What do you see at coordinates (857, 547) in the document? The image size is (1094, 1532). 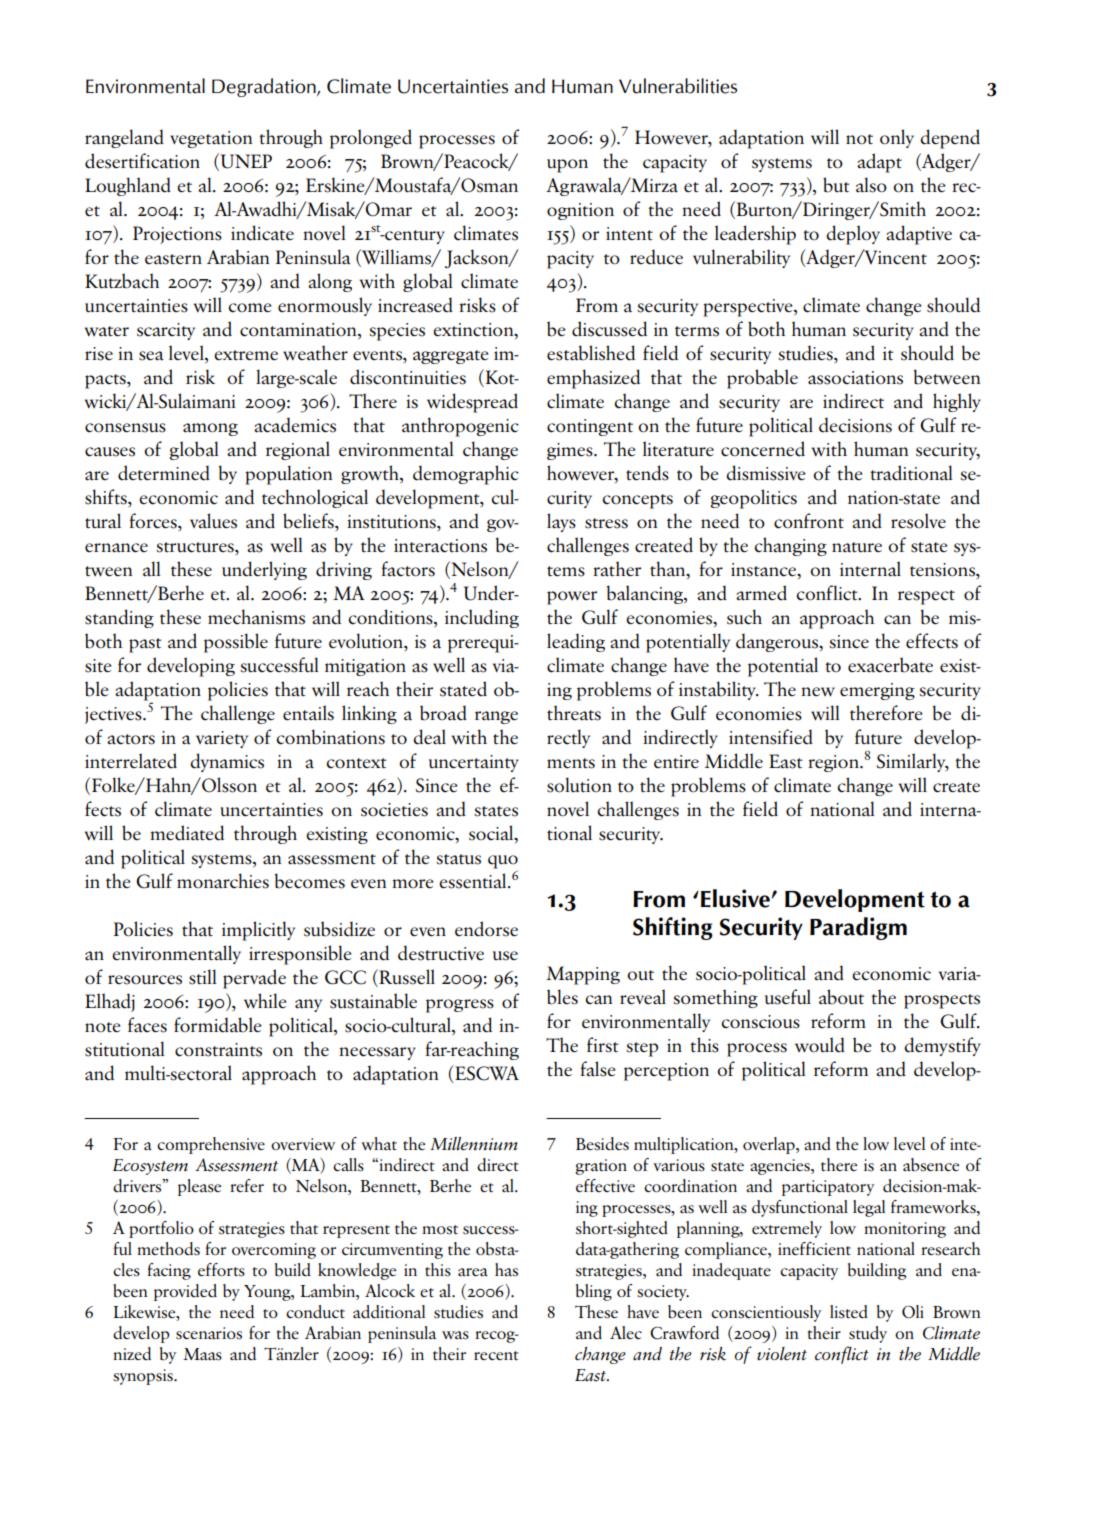 I see `nature` at bounding box center [857, 547].
